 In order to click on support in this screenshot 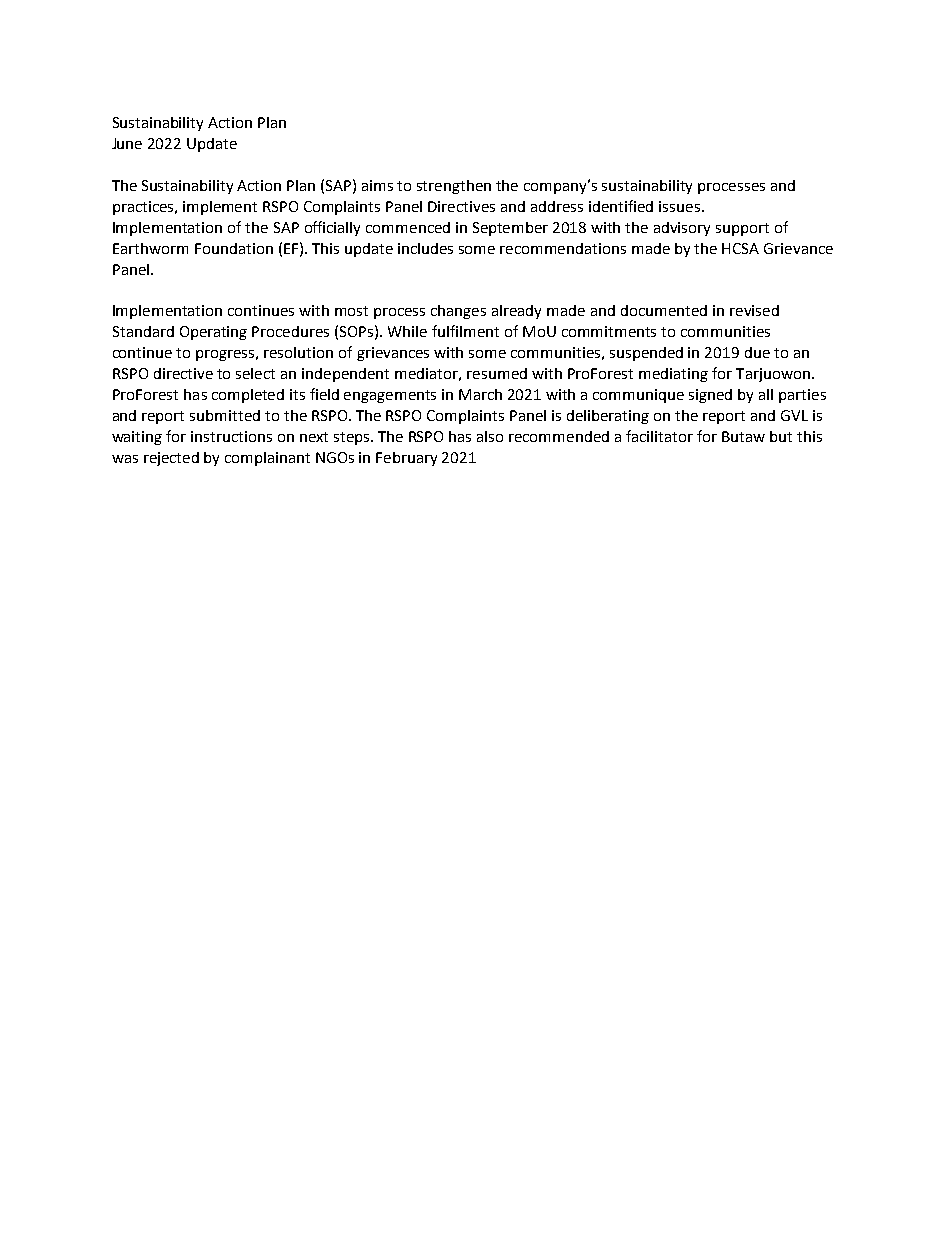, I will do `click(742, 229)`.
